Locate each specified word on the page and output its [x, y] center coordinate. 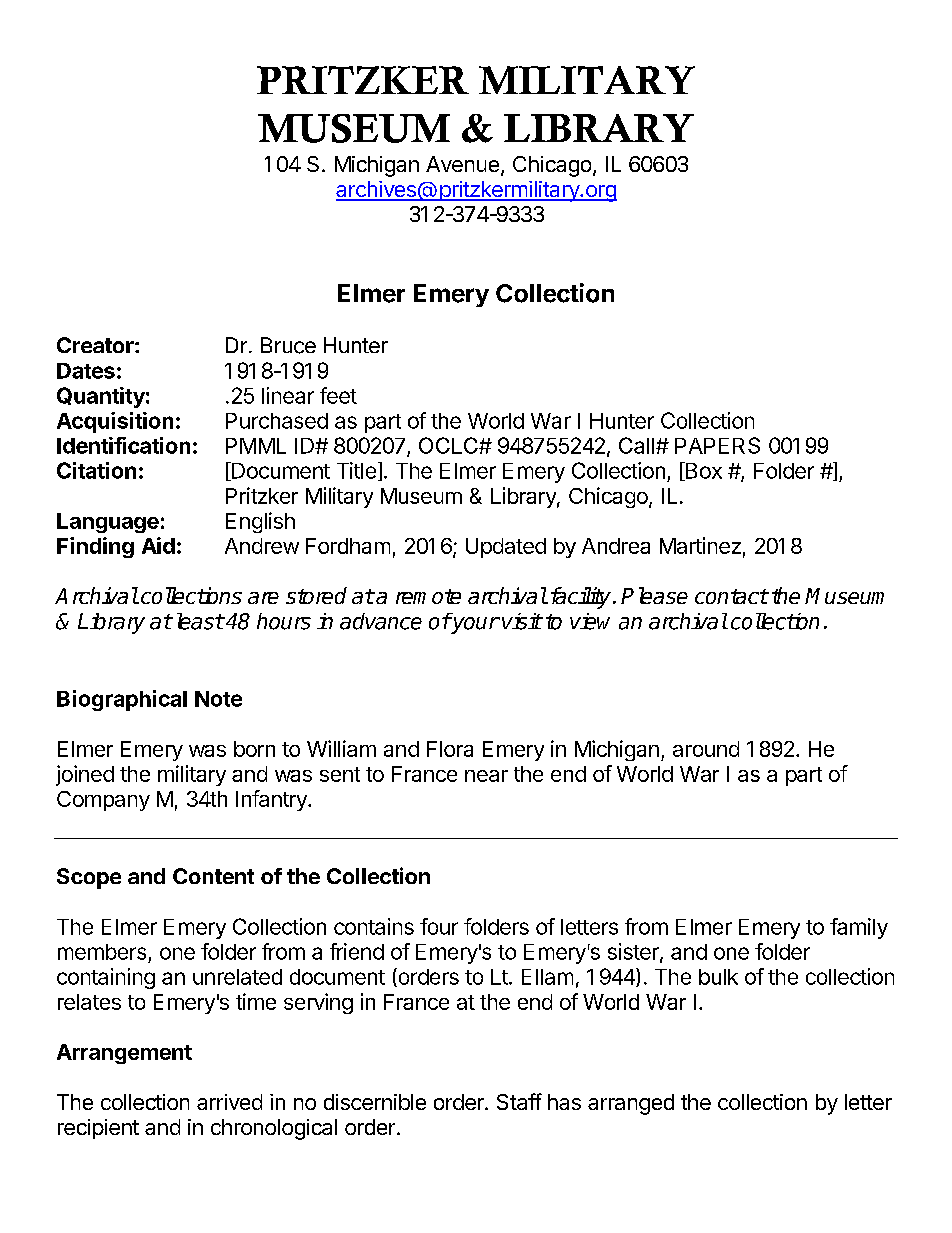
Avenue [462, 164]
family [859, 928]
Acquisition [115, 422]
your [474, 625]
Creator [96, 345]
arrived [229, 1102]
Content [213, 876]
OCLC [449, 445]
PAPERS [717, 445]
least [200, 621]
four [439, 926]
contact [731, 596]
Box [702, 471]
